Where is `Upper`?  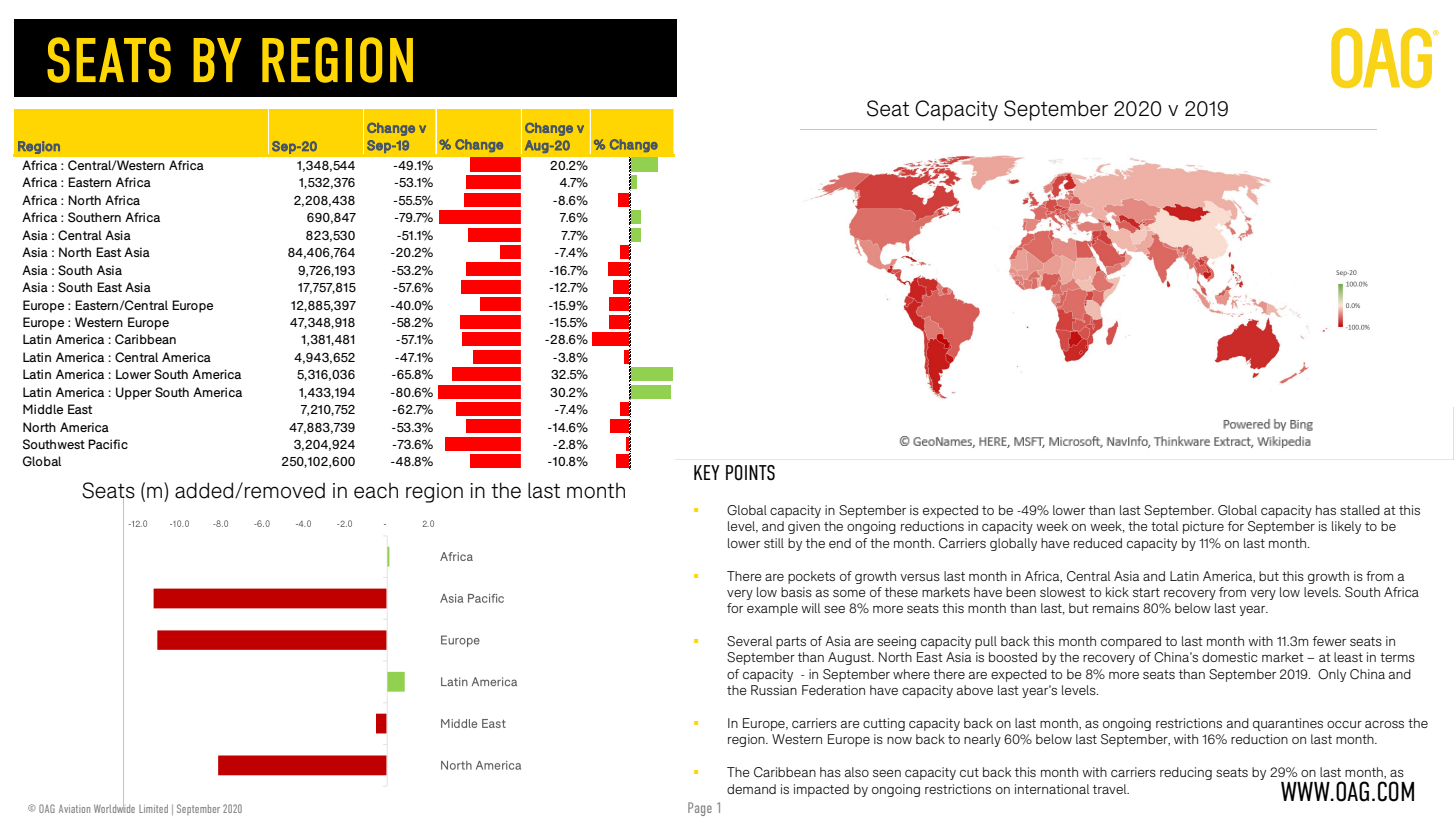
Upper is located at coordinates (134, 393).
